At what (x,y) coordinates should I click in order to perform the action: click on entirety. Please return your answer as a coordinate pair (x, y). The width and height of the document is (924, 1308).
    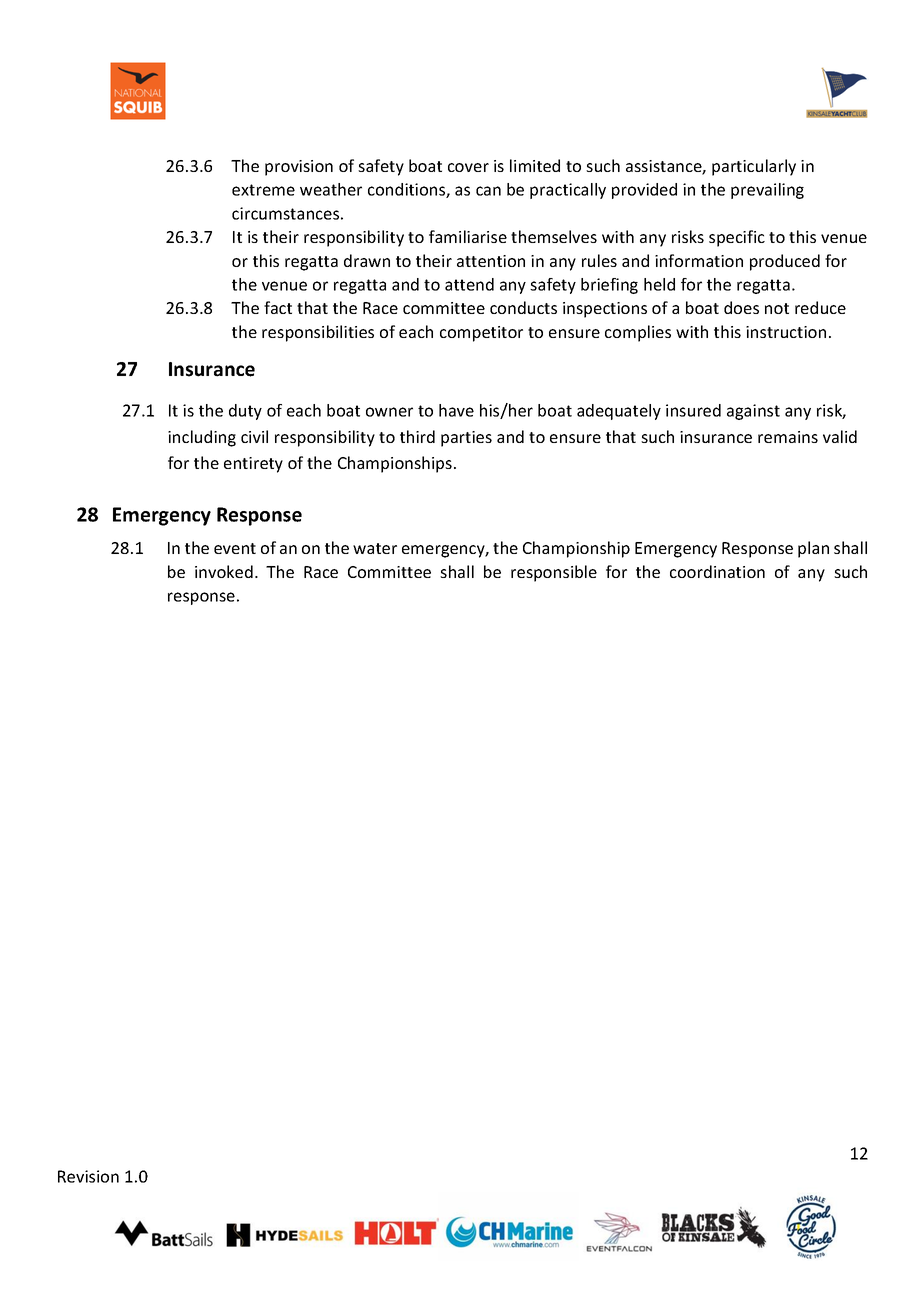
    Looking at the image, I should click on (253, 465).
